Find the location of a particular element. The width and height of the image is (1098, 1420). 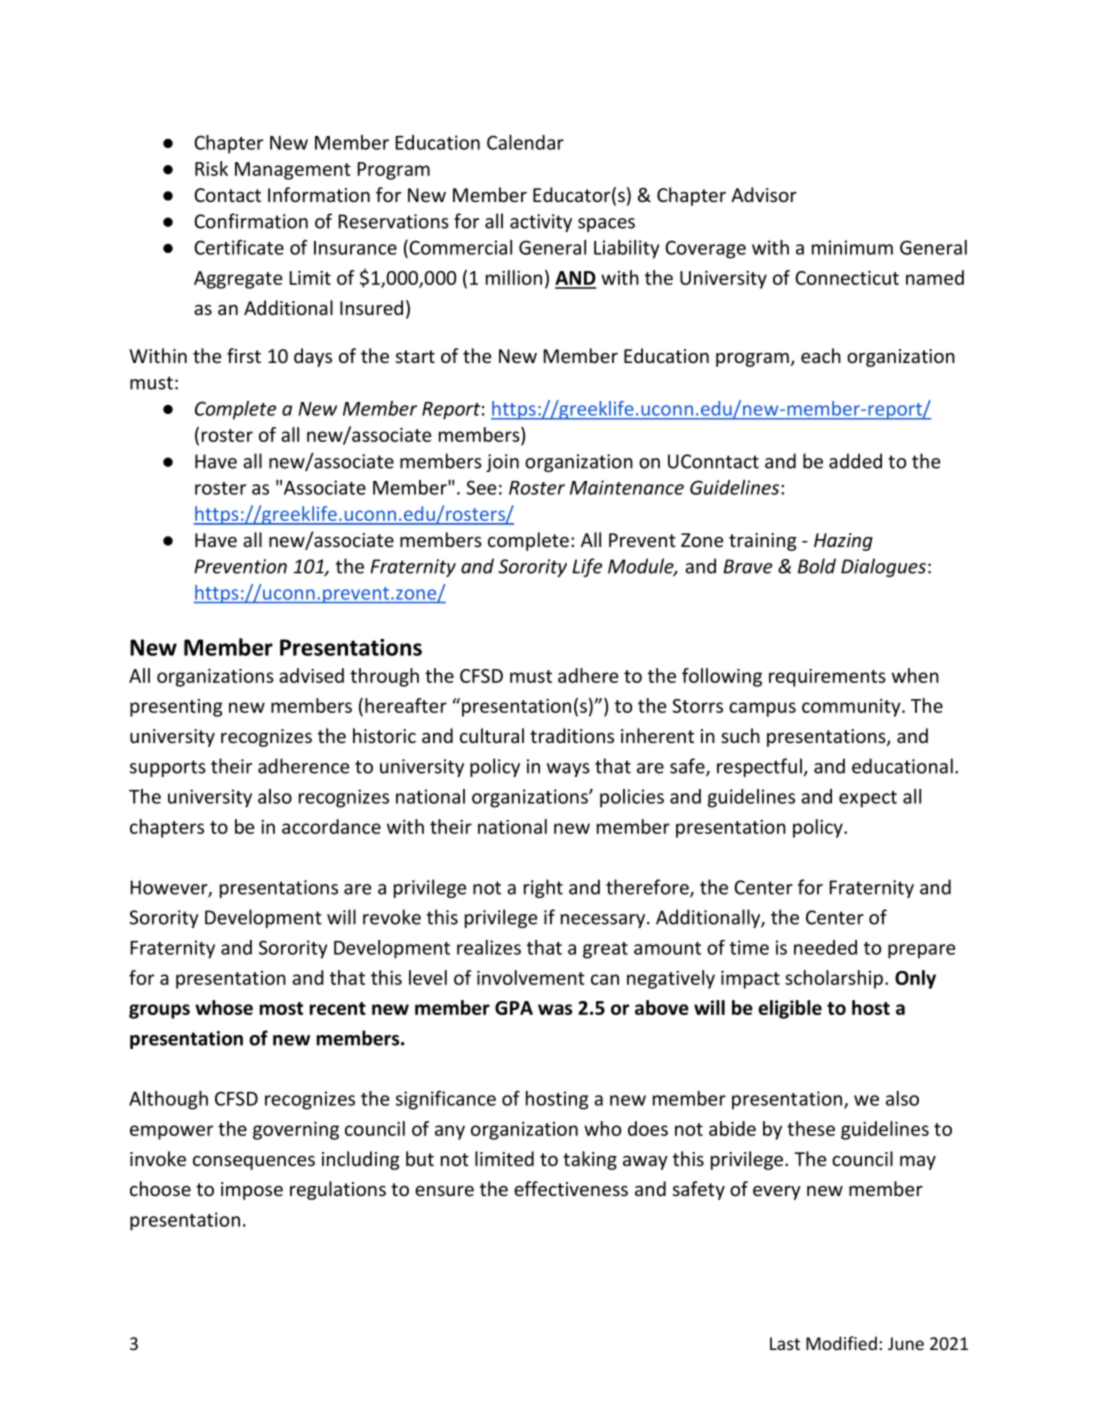

ways is located at coordinates (568, 770).
